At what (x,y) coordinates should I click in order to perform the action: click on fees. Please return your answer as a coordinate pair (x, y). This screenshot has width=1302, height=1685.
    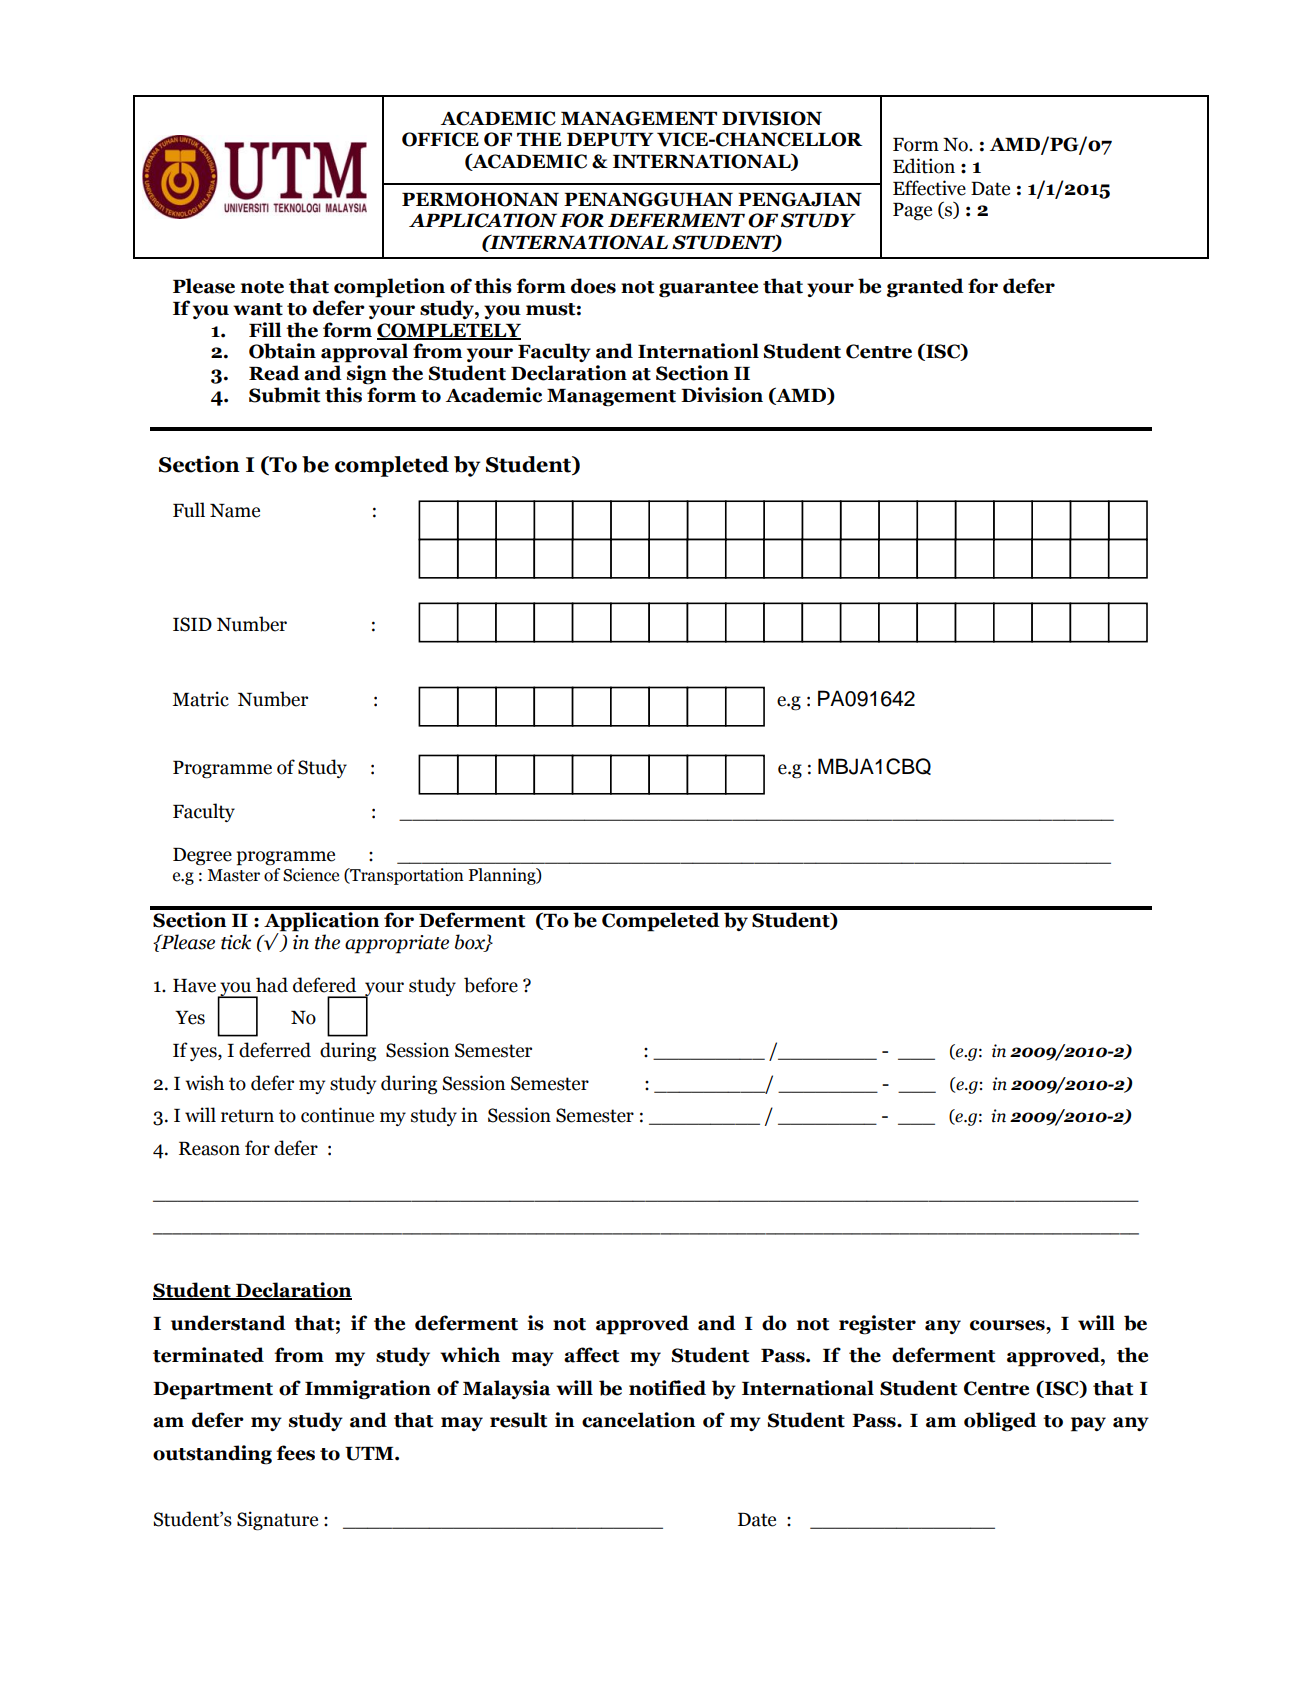
    Looking at the image, I should click on (295, 1453).
